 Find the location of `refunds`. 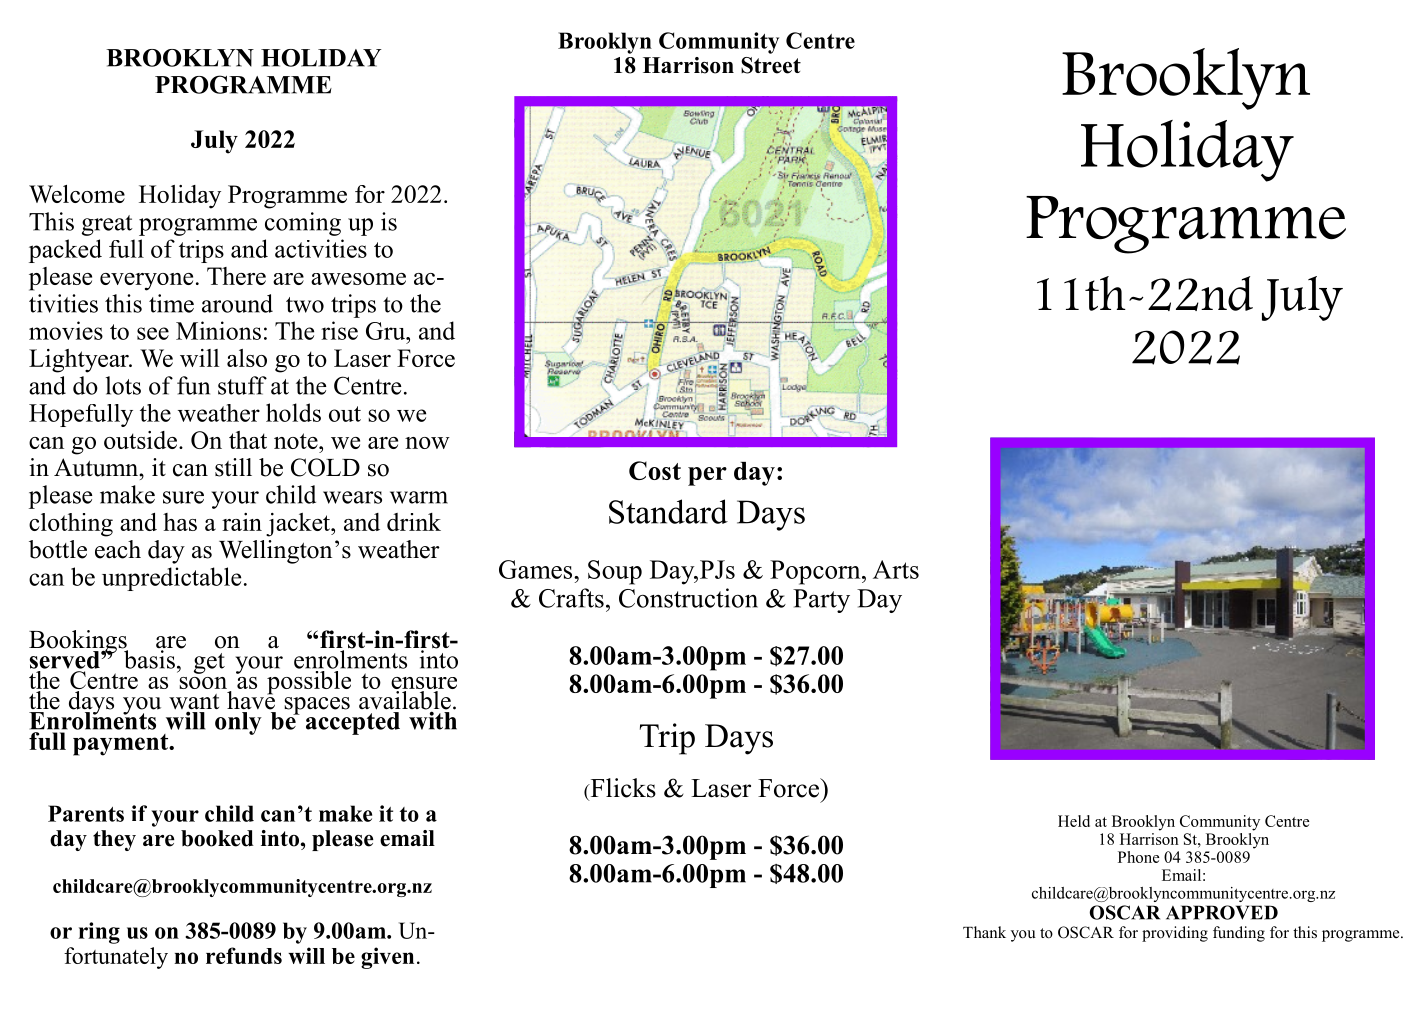

refunds is located at coordinates (244, 955).
